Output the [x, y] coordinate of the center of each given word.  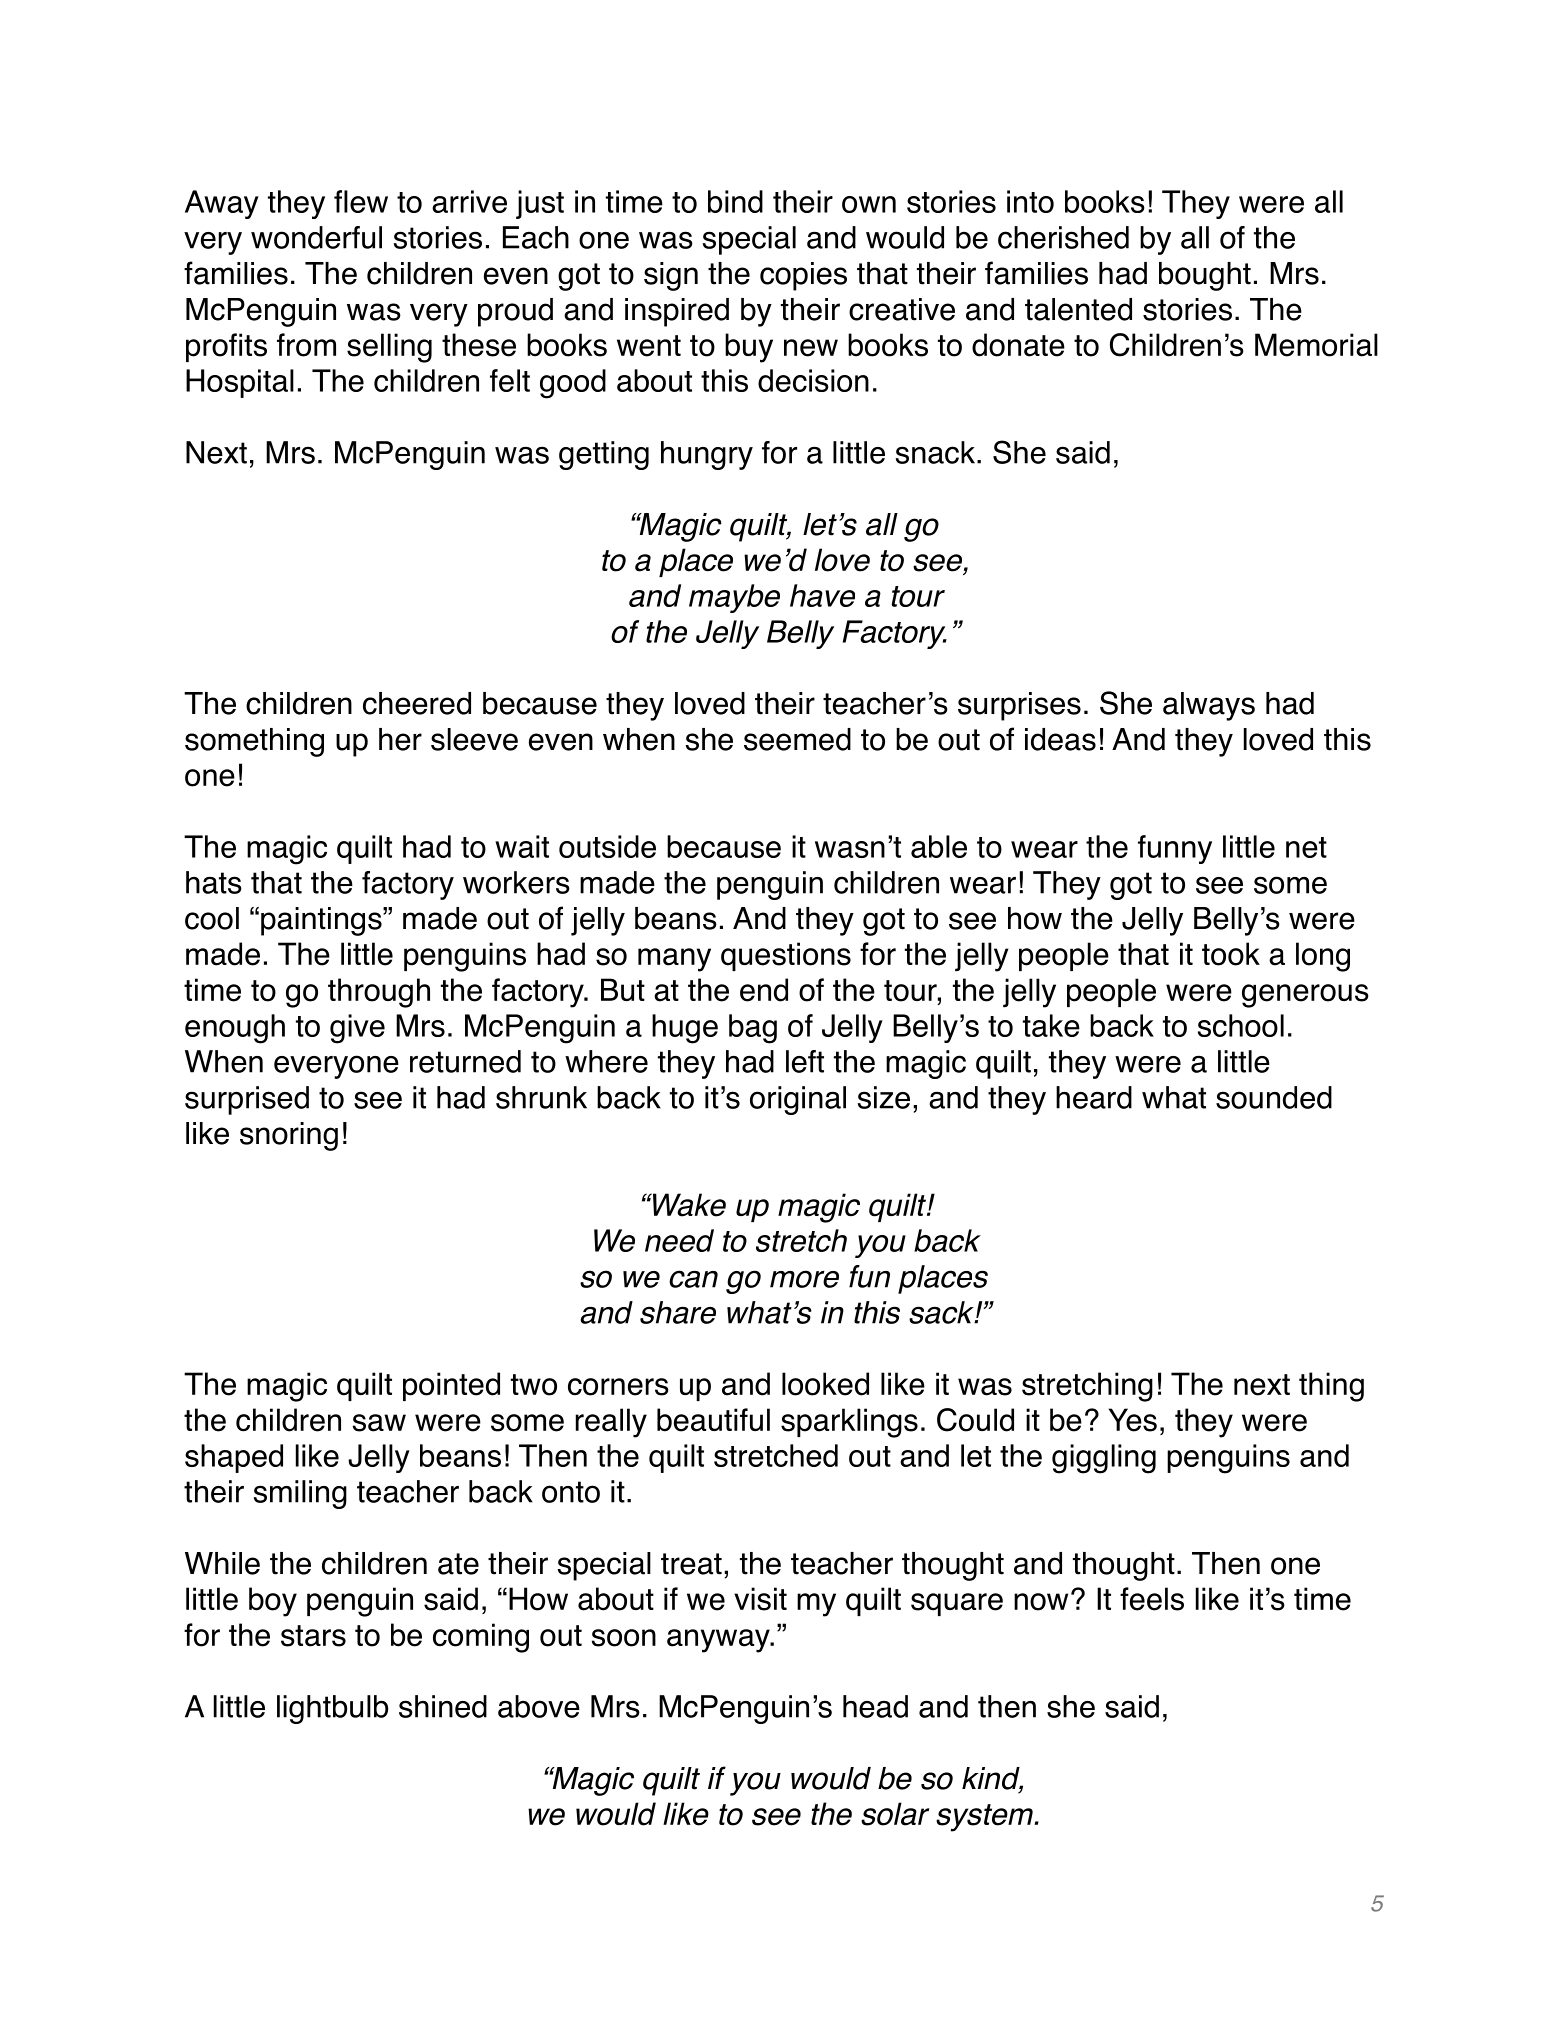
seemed [797, 739]
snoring [289, 1136]
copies [803, 276]
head [875, 1706]
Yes [1133, 1420]
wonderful [316, 237]
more [804, 1279]
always [1209, 706]
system [985, 1818]
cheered [417, 703]
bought [1205, 276]
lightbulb [332, 1709]
